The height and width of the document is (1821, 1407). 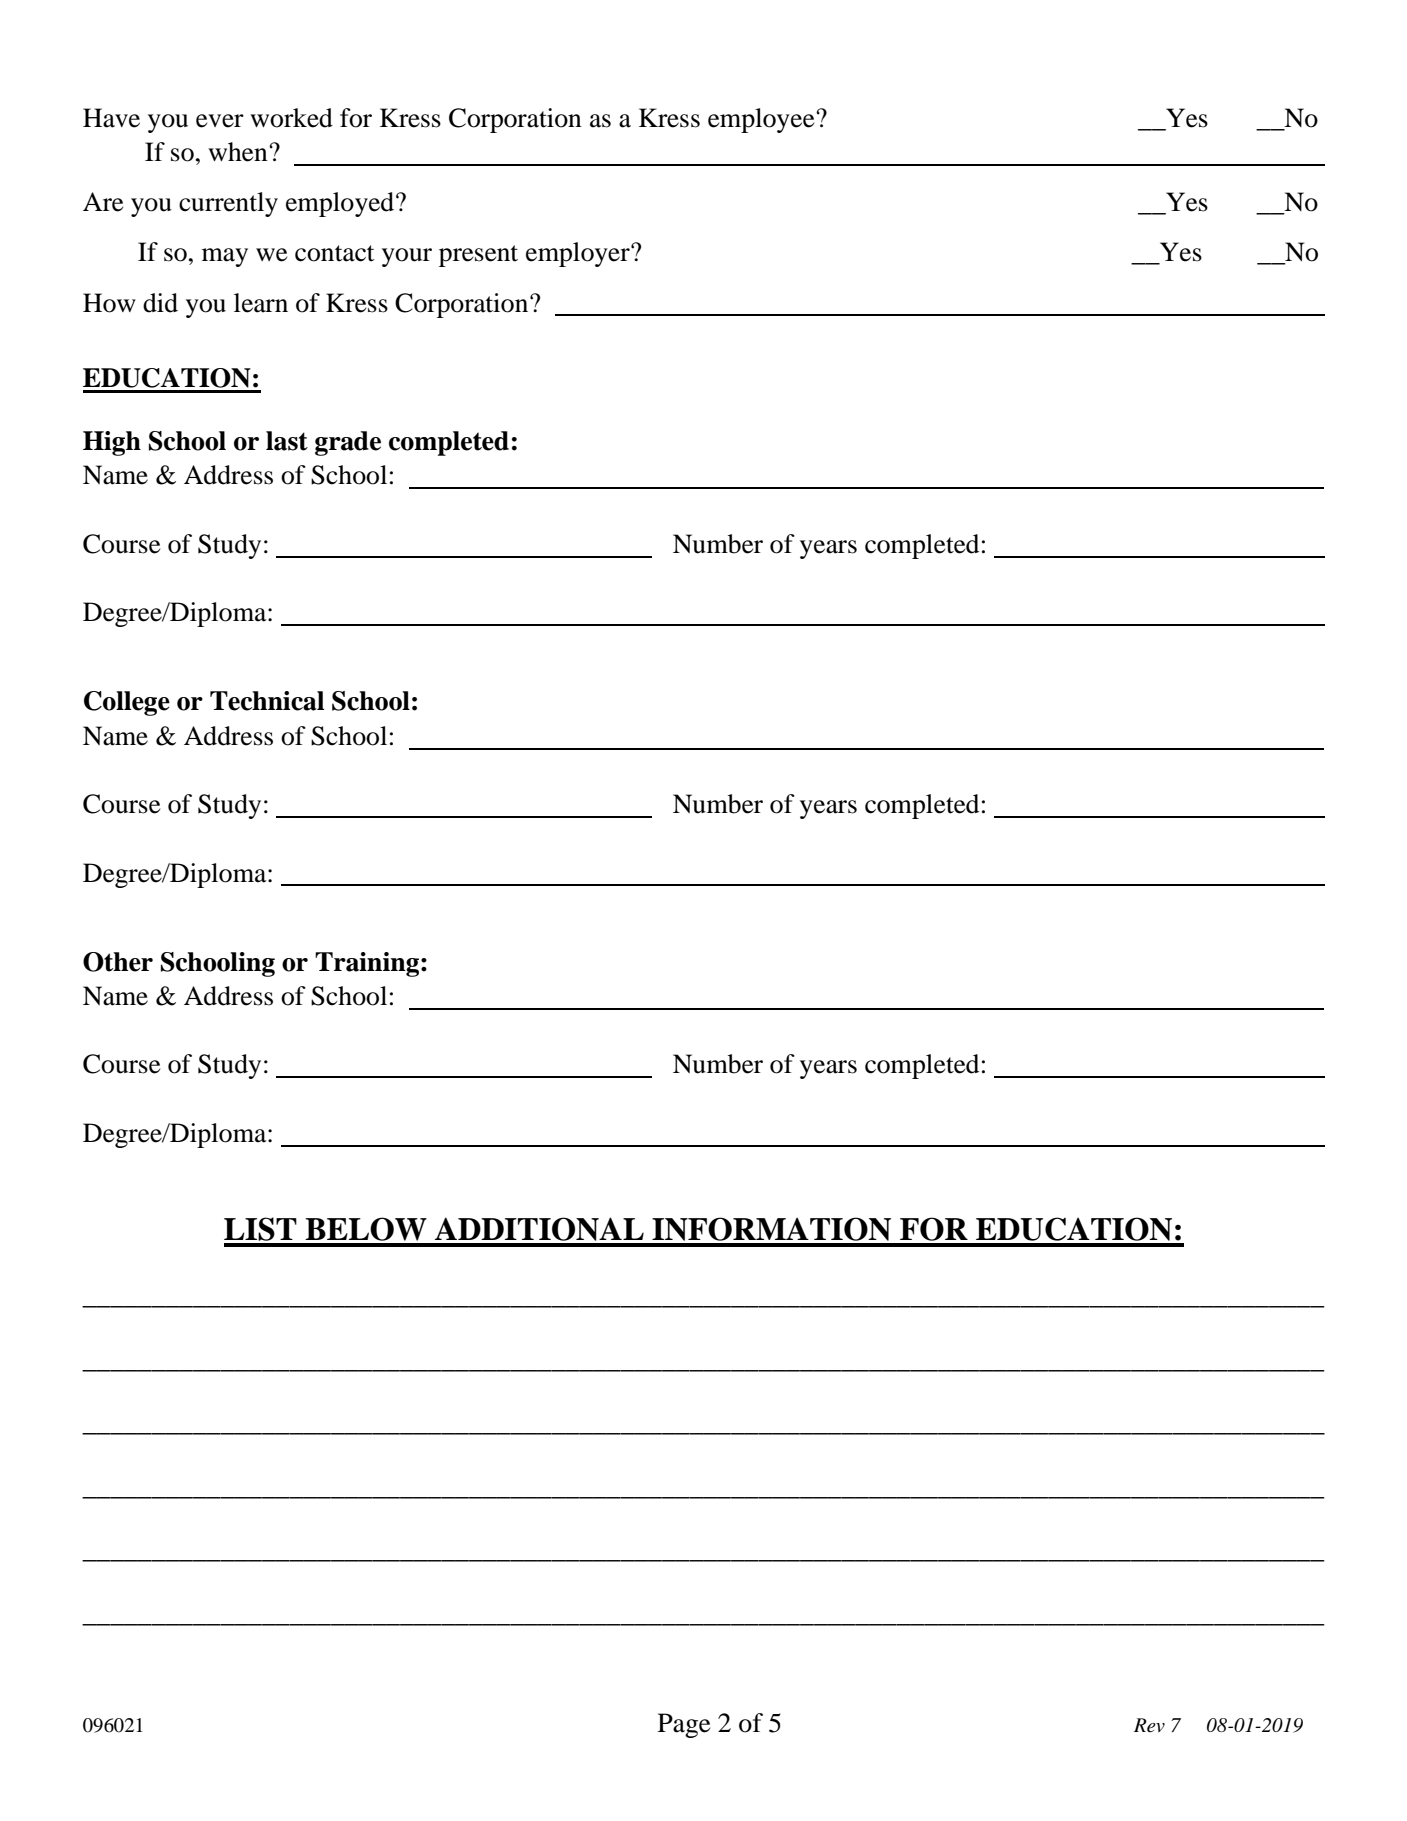 What do you see at coordinates (118, 962) in the document?
I see `Other` at bounding box center [118, 962].
